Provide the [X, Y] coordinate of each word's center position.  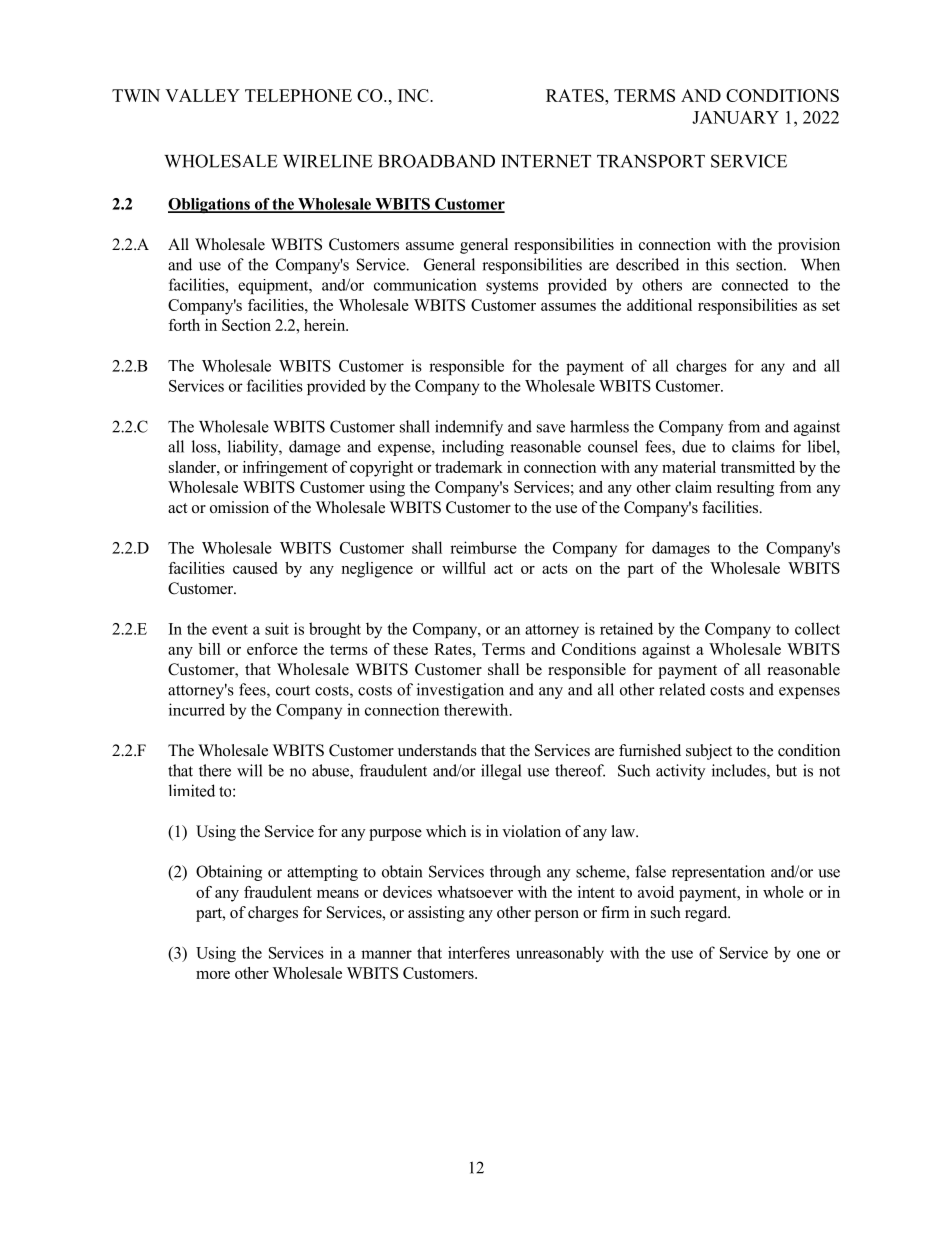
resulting [745, 489]
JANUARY [735, 117]
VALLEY [202, 95]
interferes [479, 952]
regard [707, 914]
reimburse [483, 547]
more [213, 975]
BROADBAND [436, 161]
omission [239, 507]
